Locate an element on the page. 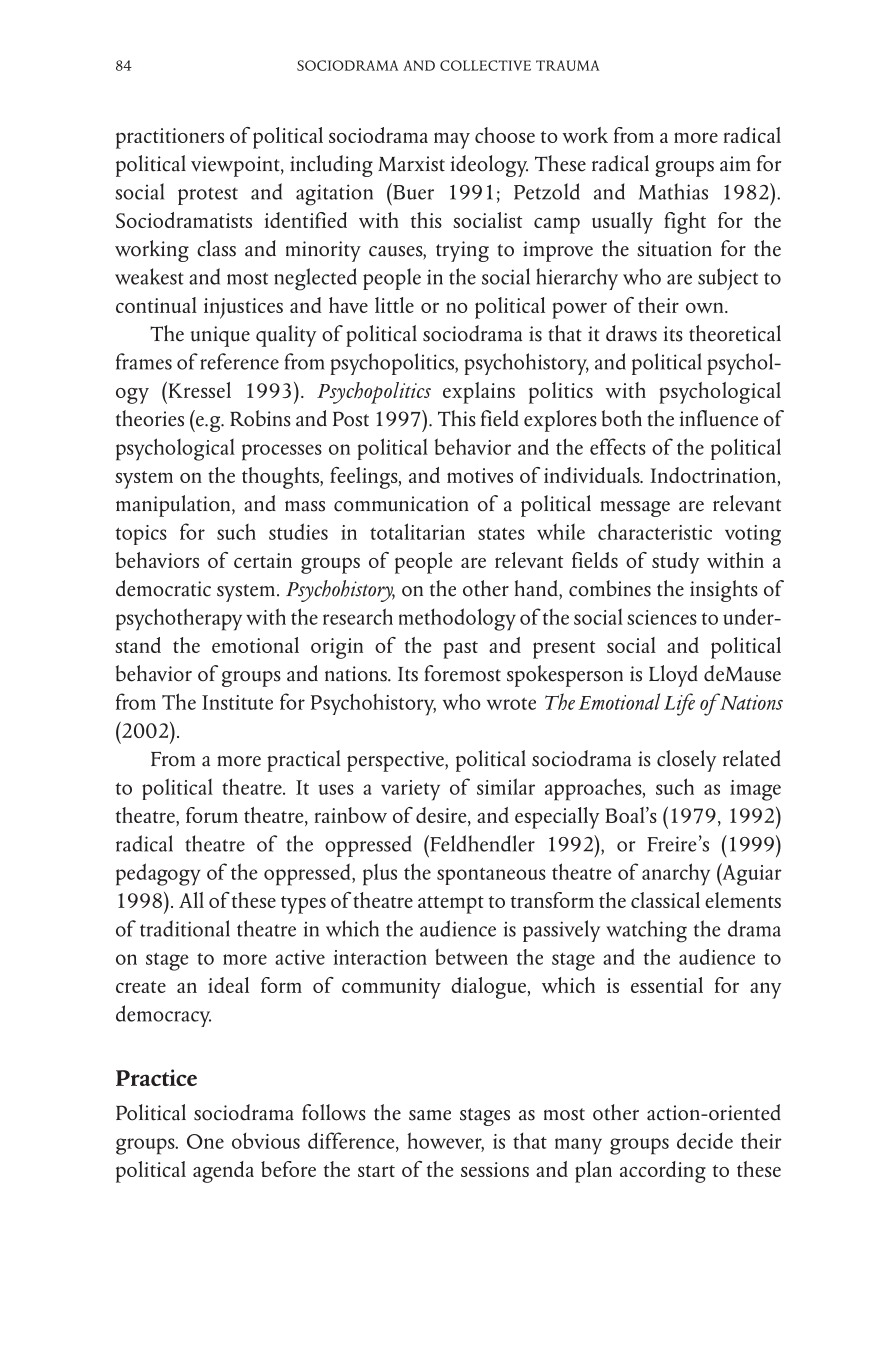 This document has width=896, height=1345. sciences is located at coordinates (662, 617).
